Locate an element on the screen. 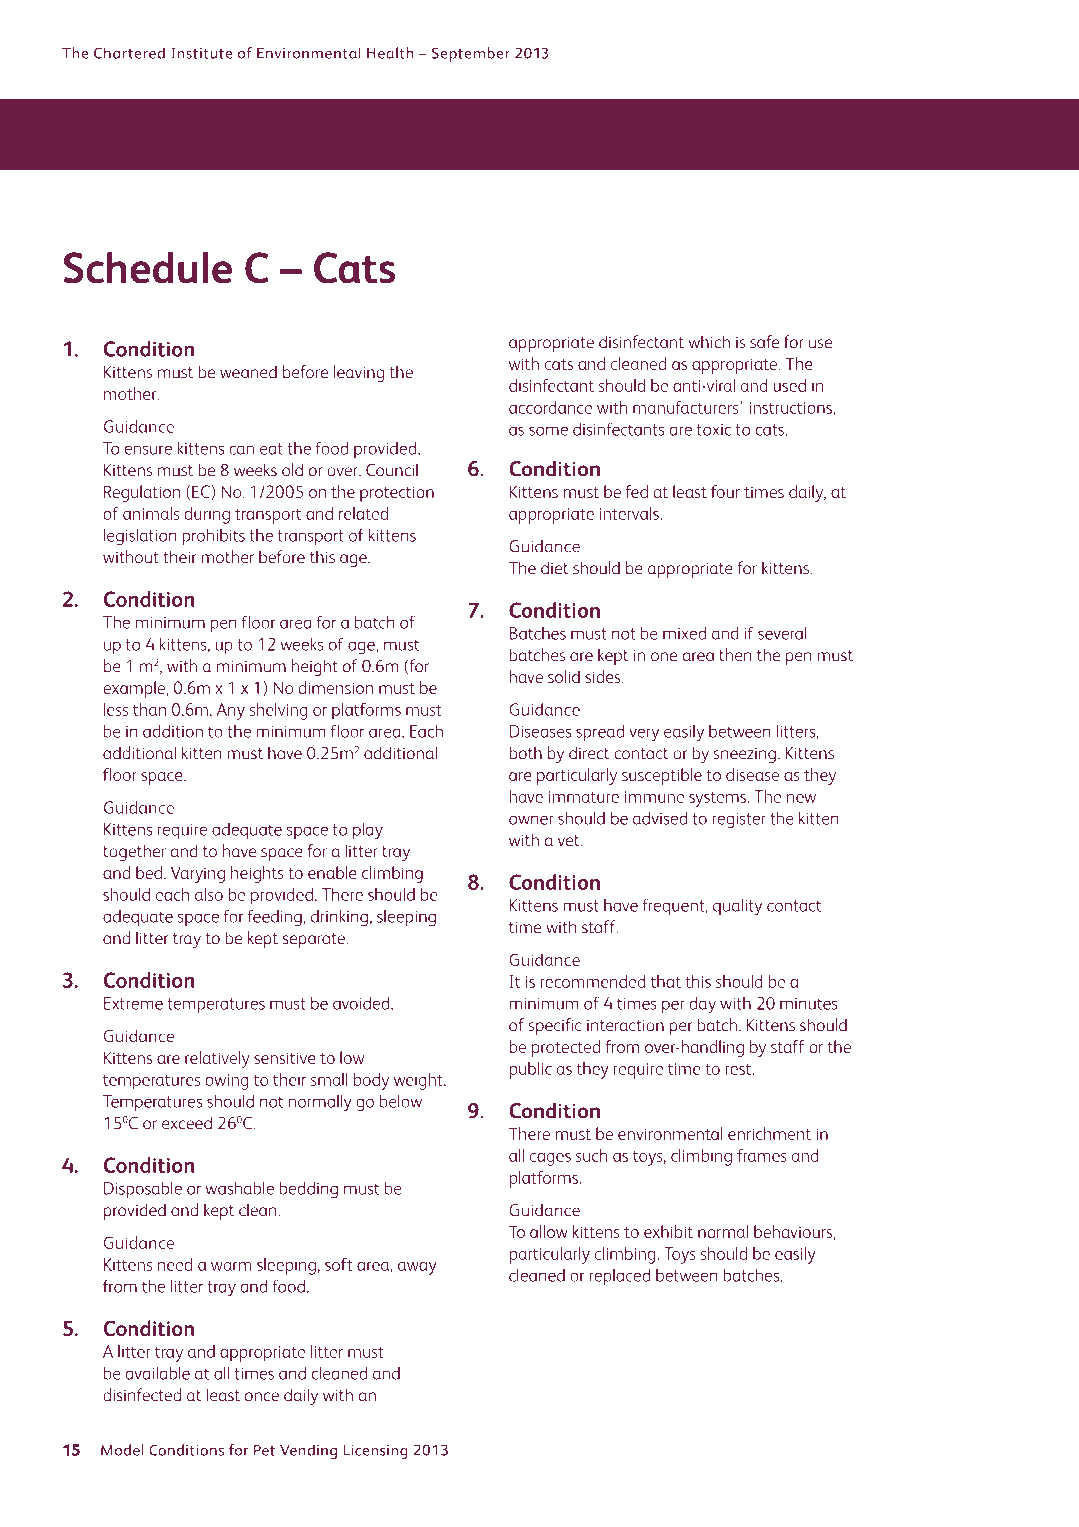 The image size is (1079, 1527). Extreme is located at coordinates (133, 1003).
